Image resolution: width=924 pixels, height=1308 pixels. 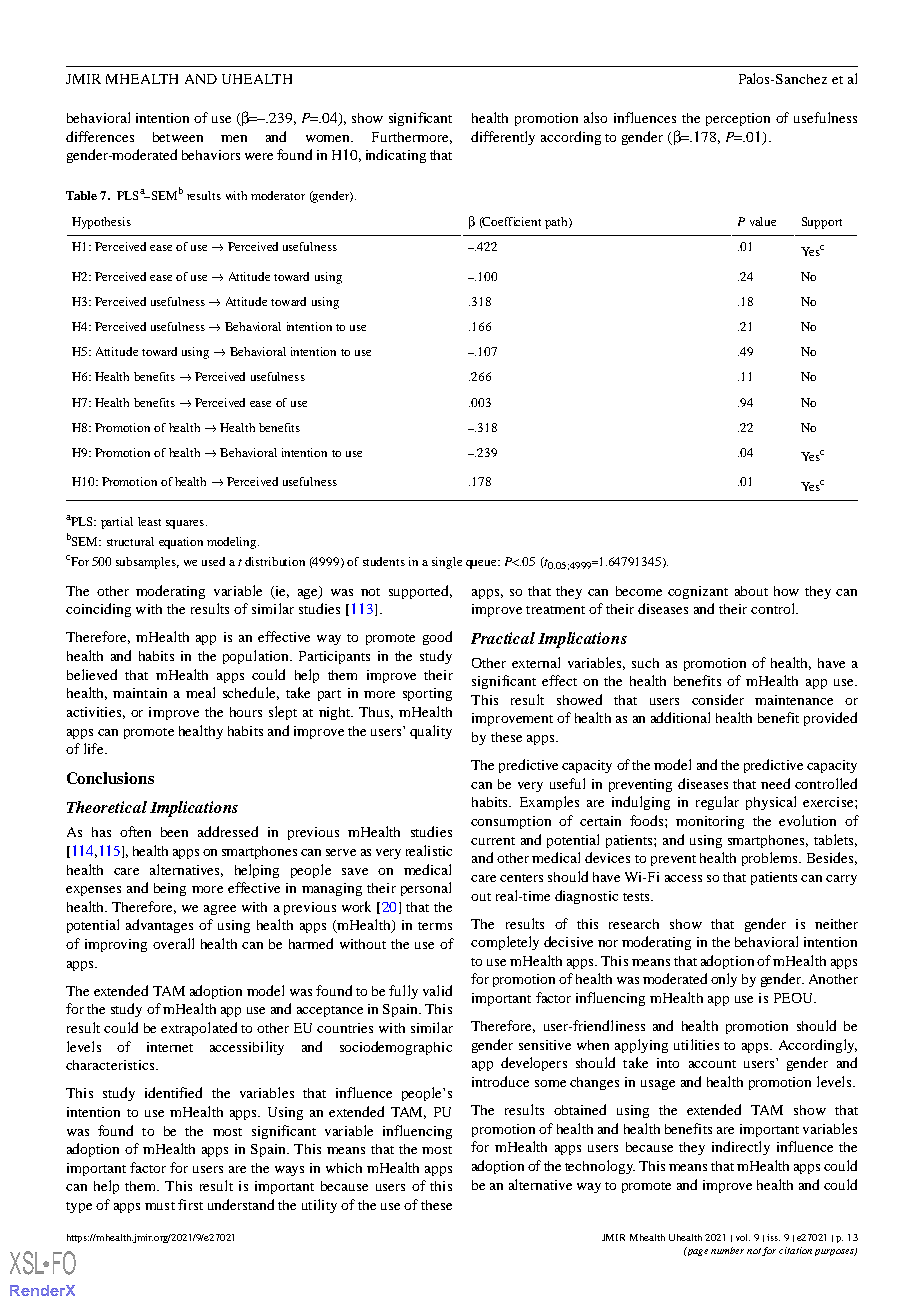 I want to click on iss, so click(x=773, y=1237).
